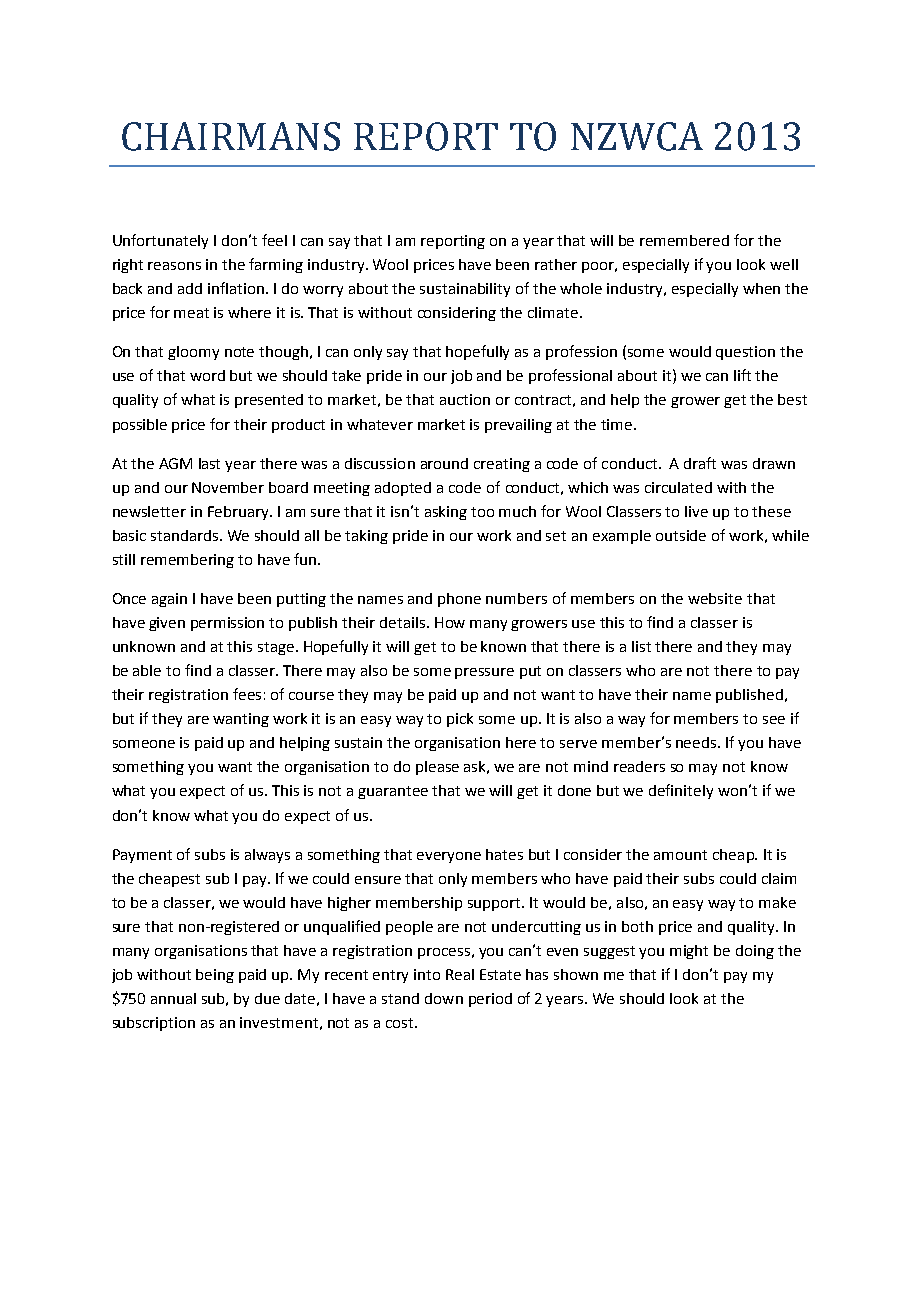  I want to click on rather, so click(556, 264).
